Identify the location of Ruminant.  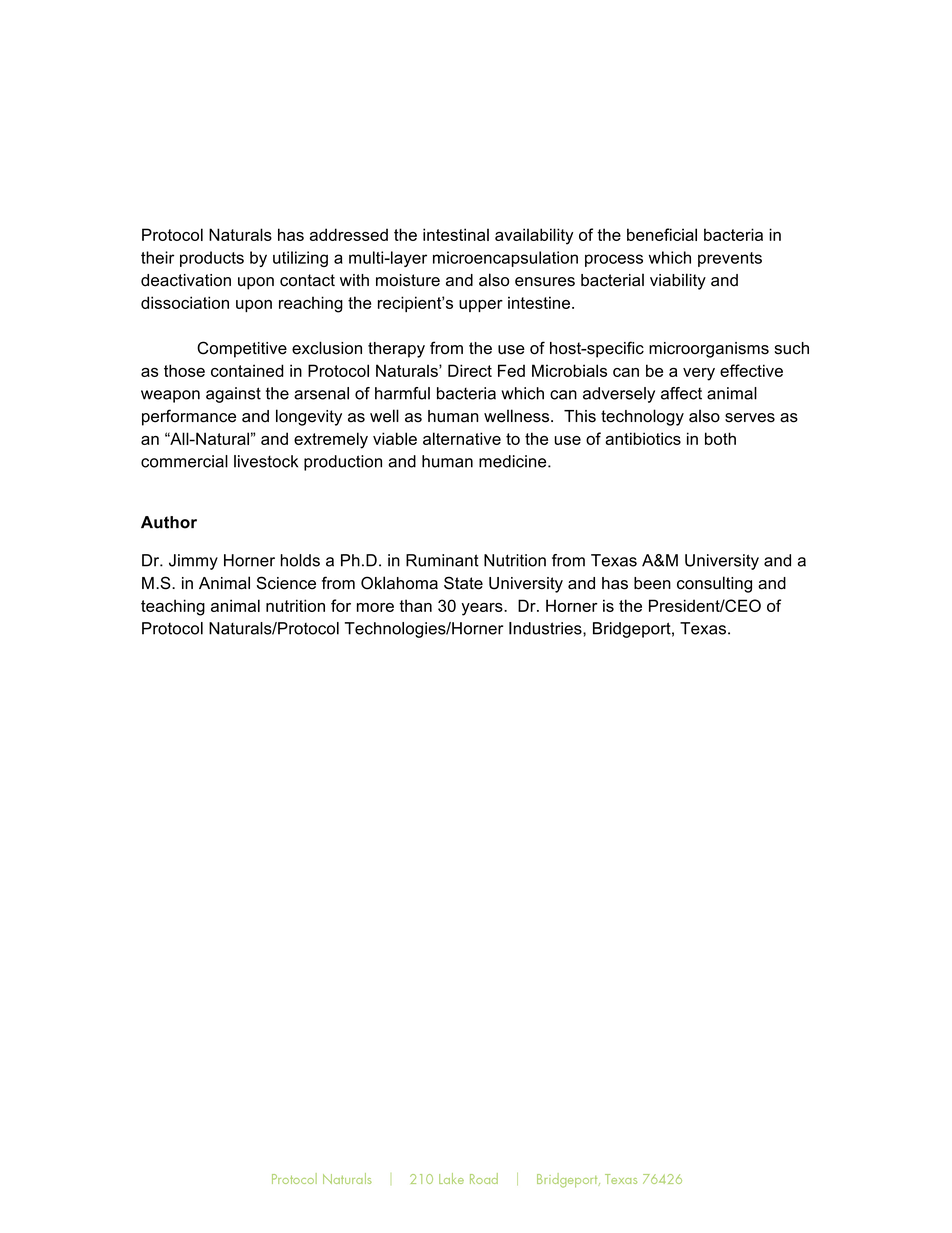
(442, 560).
